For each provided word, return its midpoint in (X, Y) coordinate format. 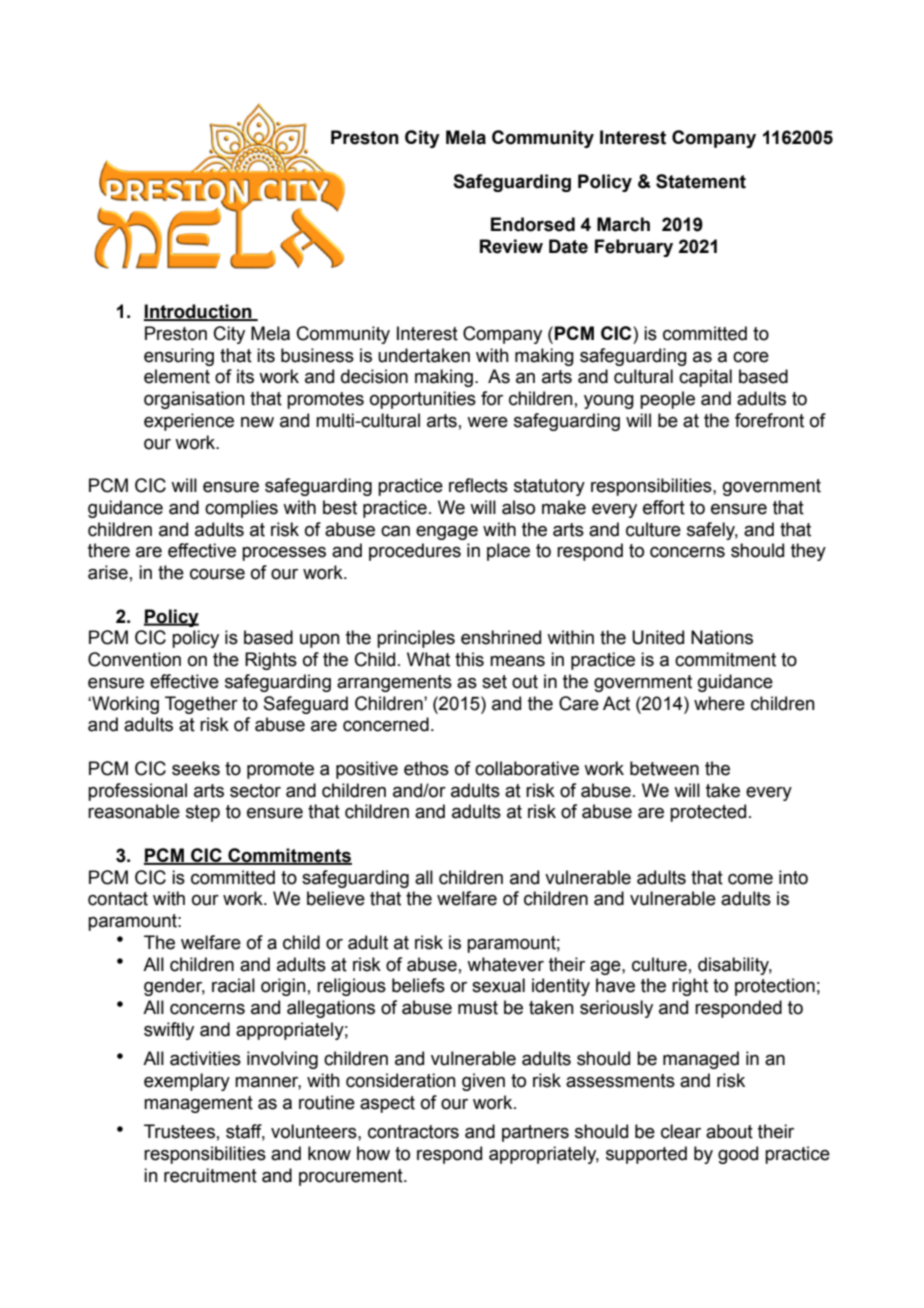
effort (664, 507)
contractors (413, 1132)
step (203, 813)
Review (511, 246)
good (738, 1155)
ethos (426, 768)
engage (447, 532)
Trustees (179, 1131)
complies (241, 509)
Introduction (199, 312)
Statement (701, 181)
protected (708, 813)
